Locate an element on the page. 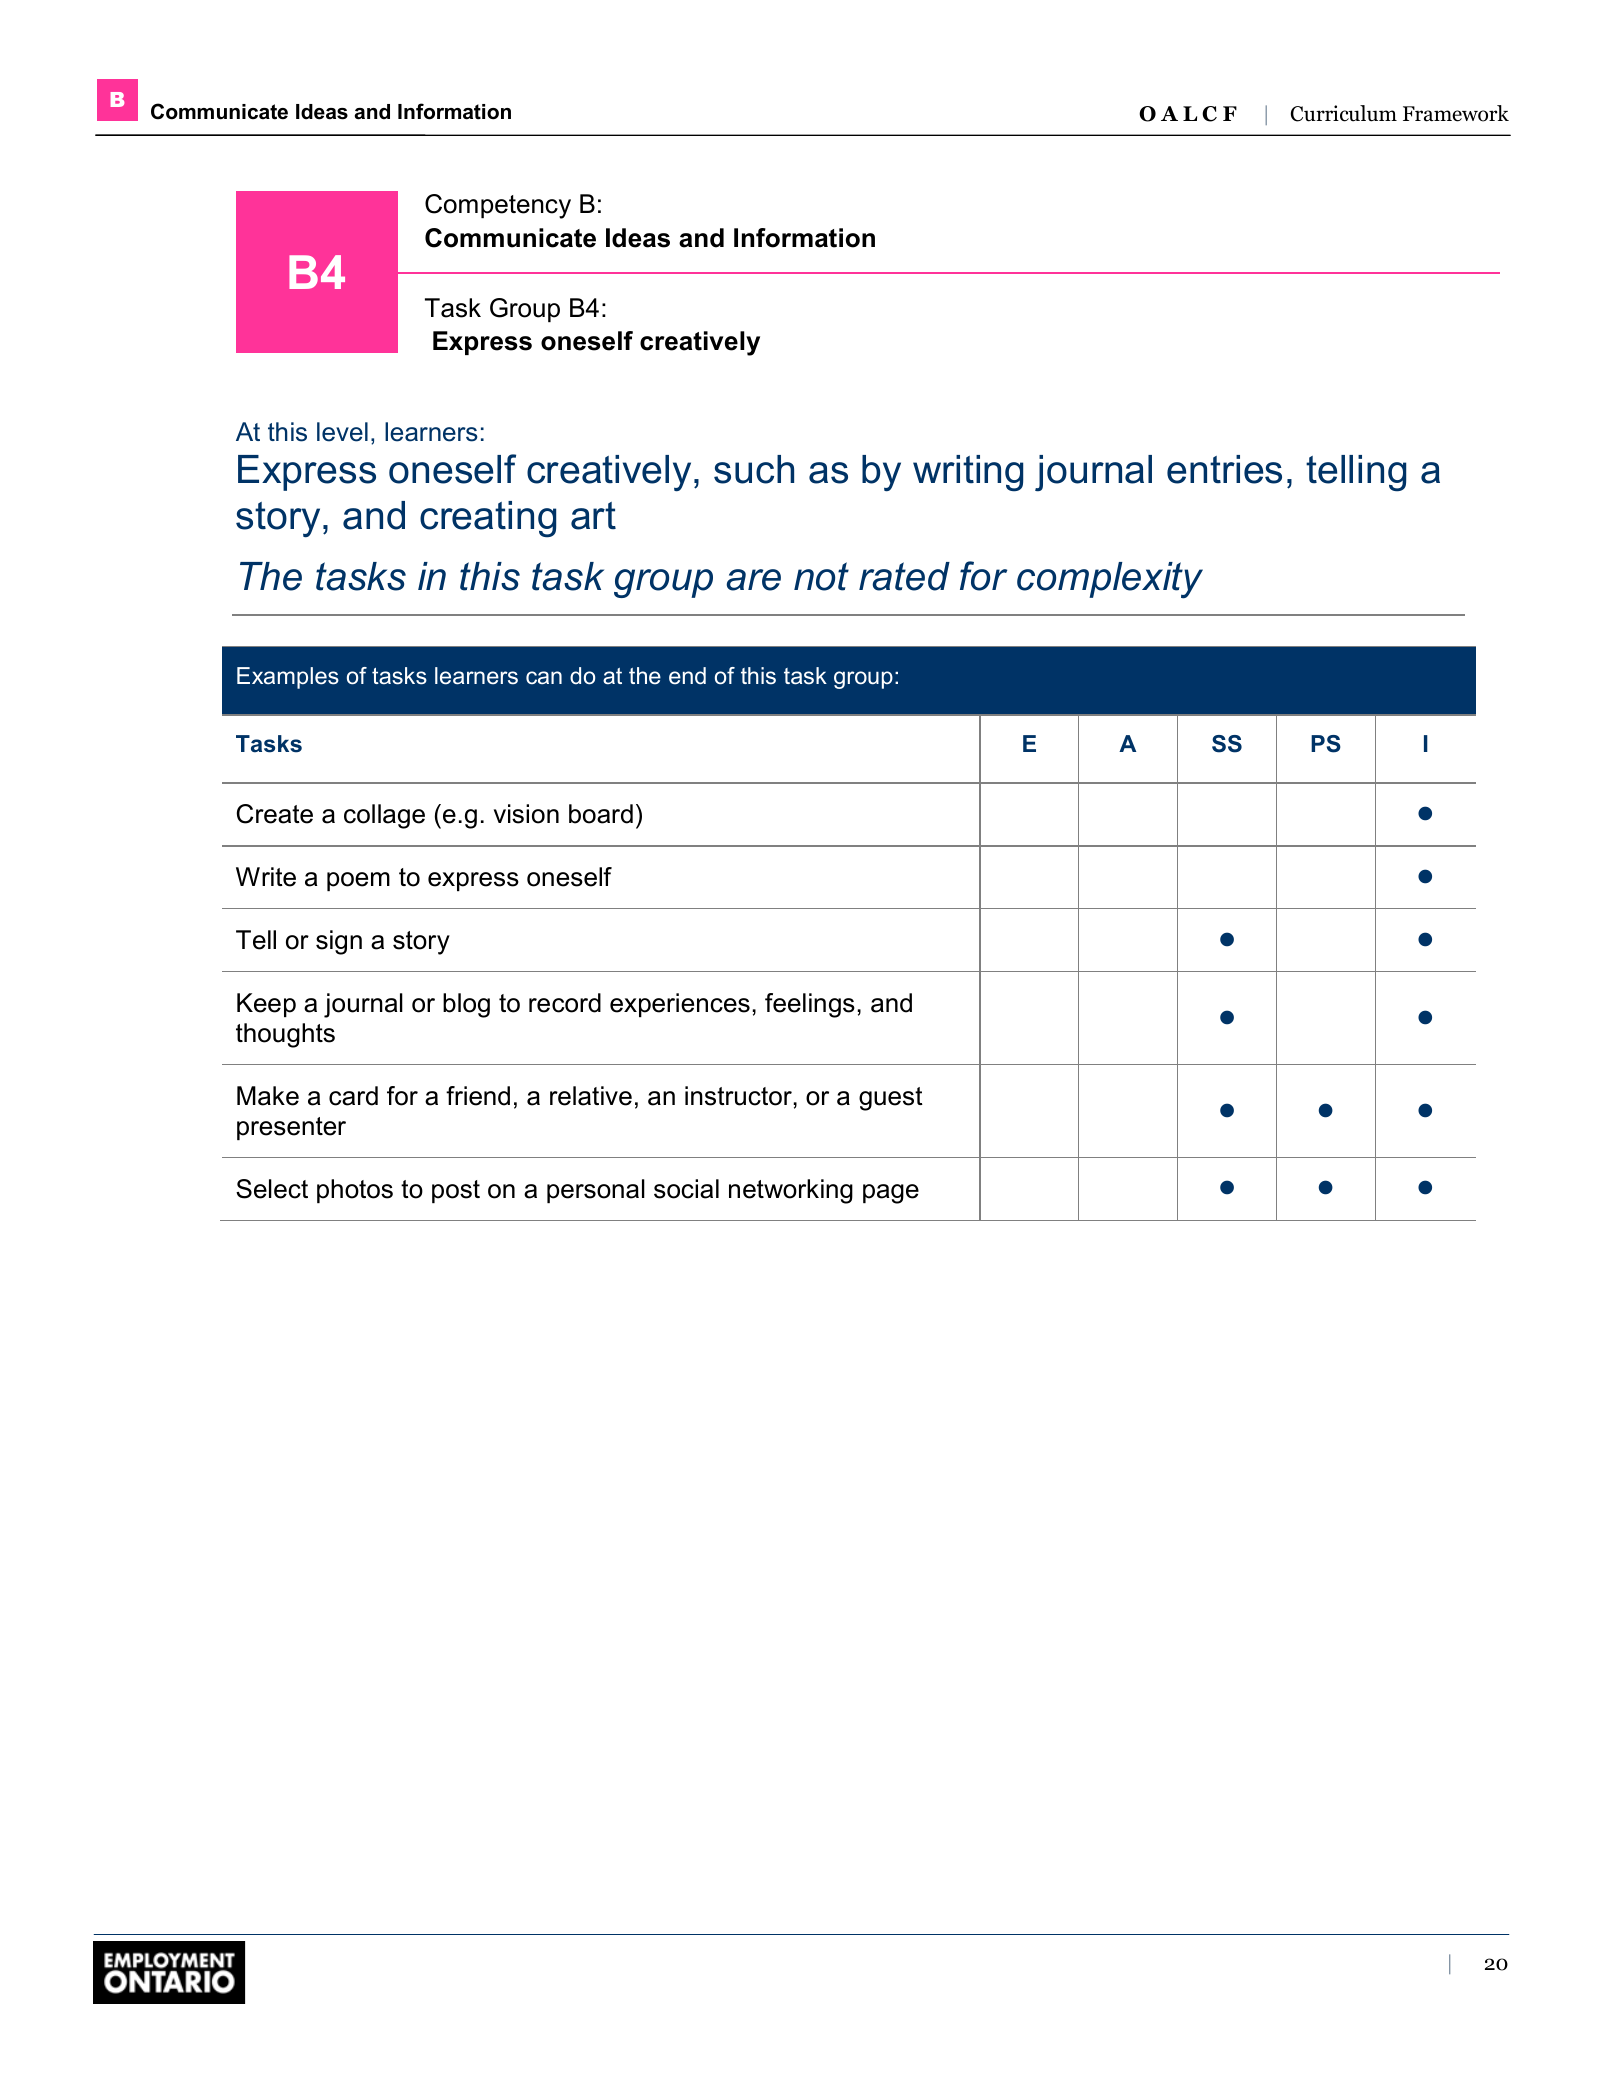 The image size is (1603, 2074). guest is located at coordinates (891, 1099).
